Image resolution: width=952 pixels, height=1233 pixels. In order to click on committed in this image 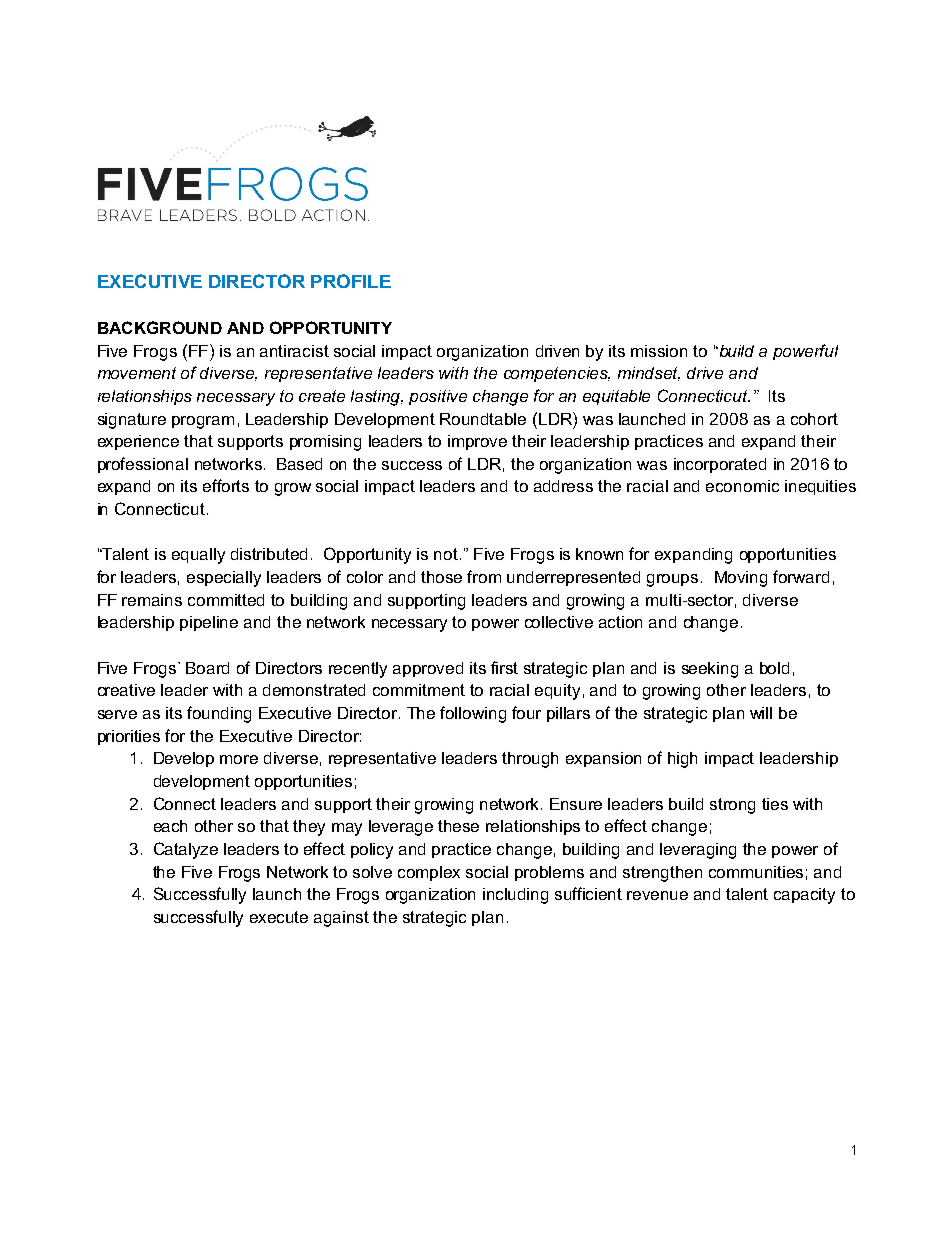, I will do `click(226, 600)`.
